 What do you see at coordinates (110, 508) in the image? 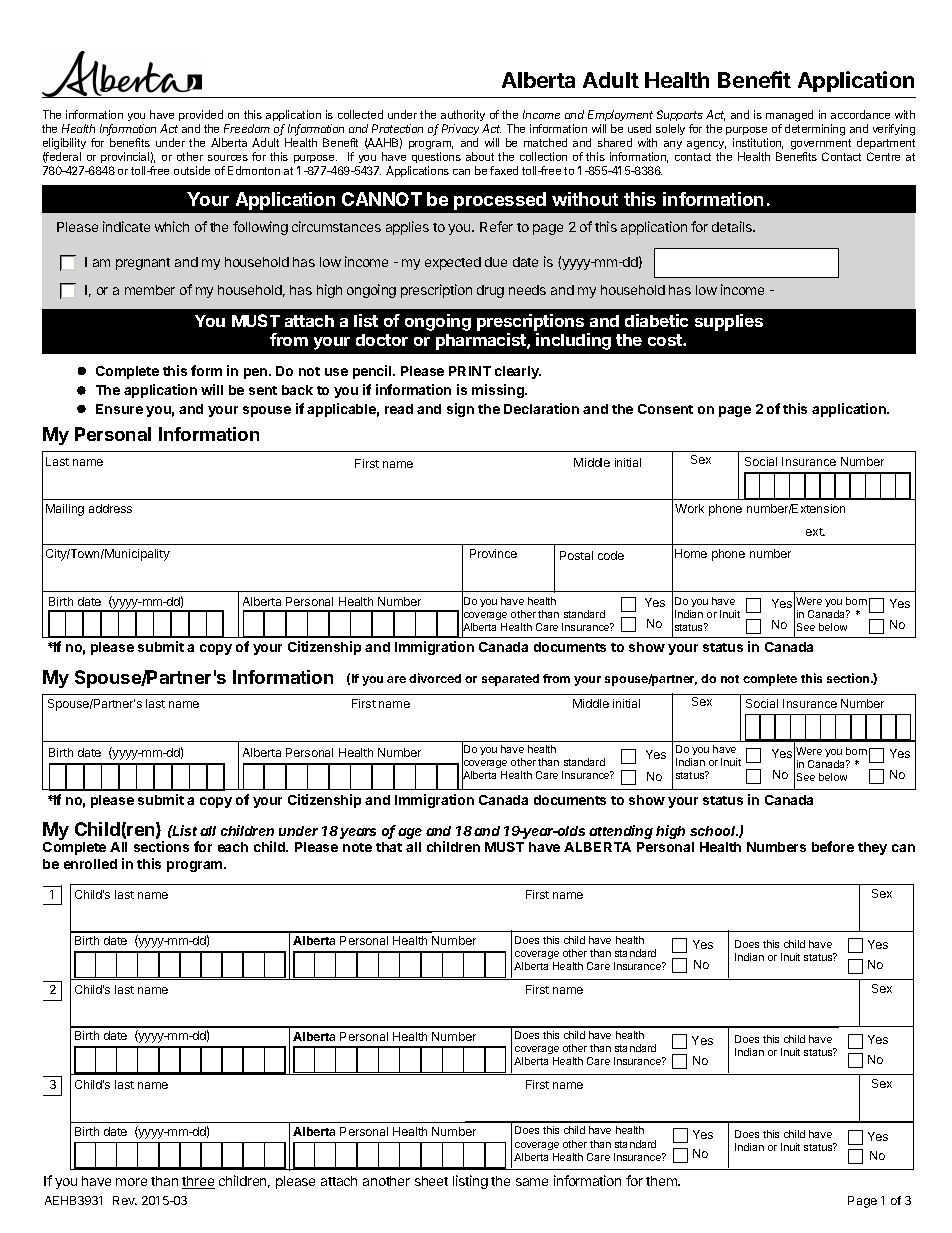
I see `address` at bounding box center [110, 508].
